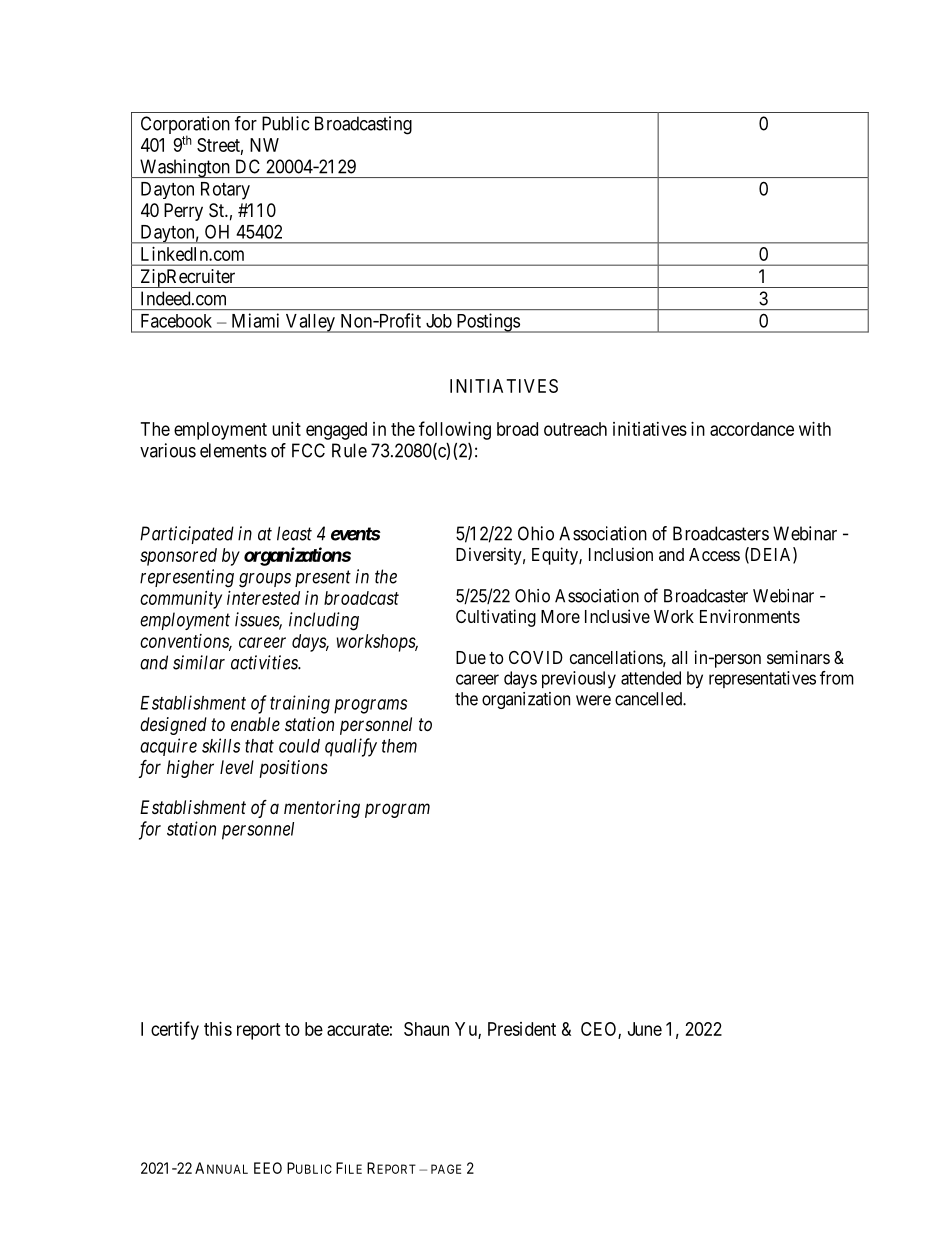 This document has width=952, height=1233. I want to click on June, so click(645, 1029).
